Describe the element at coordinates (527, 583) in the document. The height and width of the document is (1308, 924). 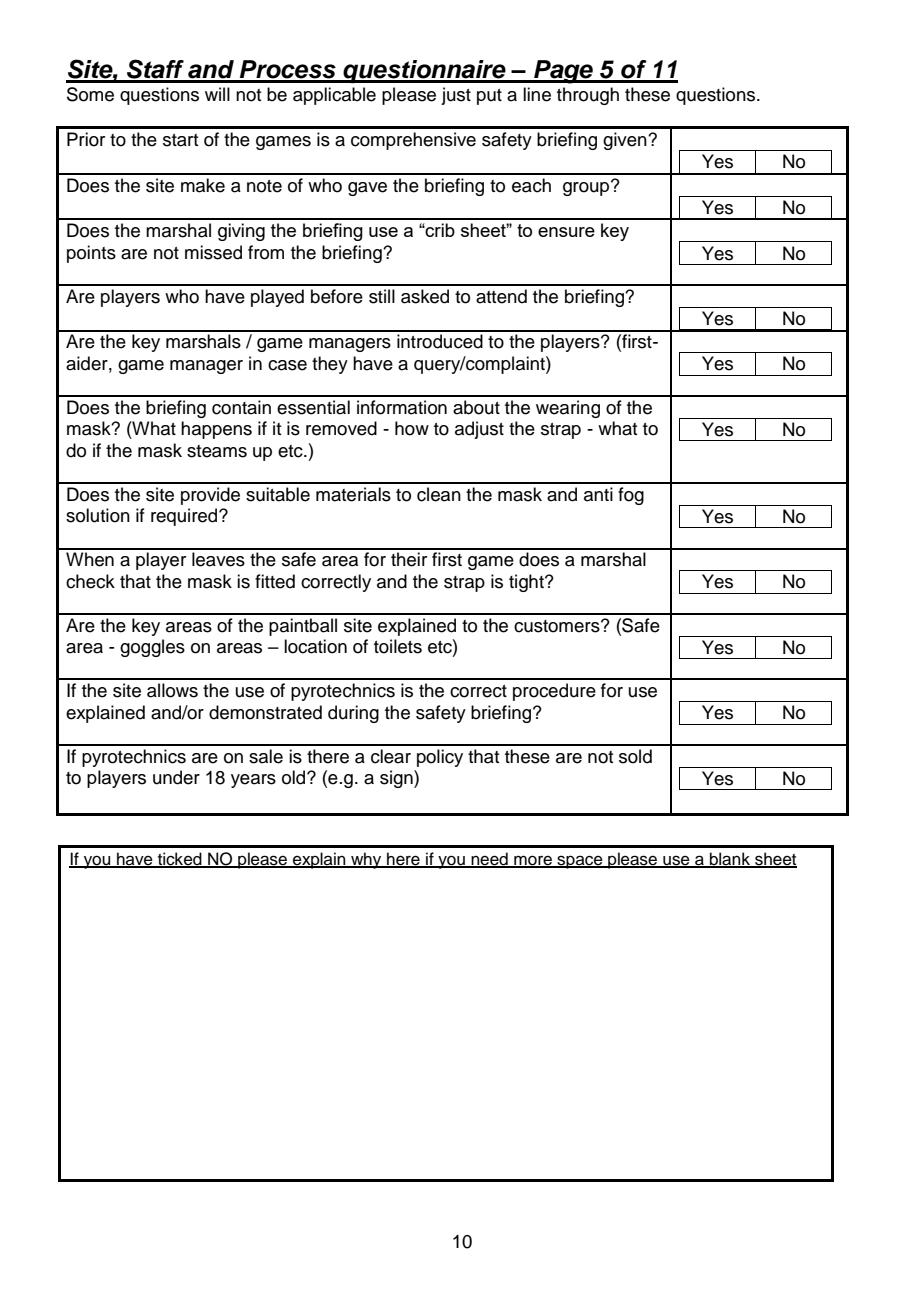
I see `tight` at that location.
